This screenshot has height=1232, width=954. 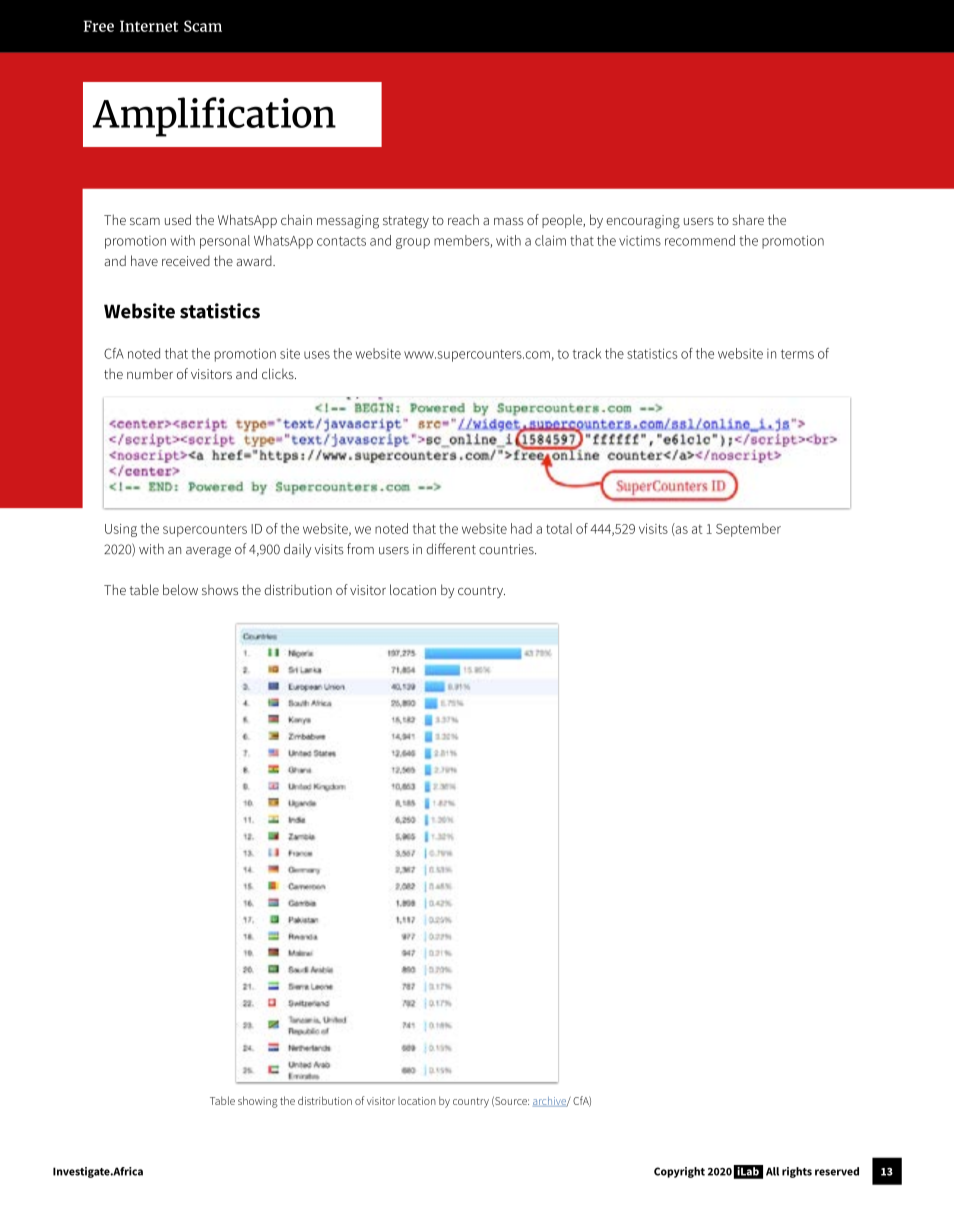 What do you see at coordinates (748, 530) in the screenshot?
I see `September` at bounding box center [748, 530].
